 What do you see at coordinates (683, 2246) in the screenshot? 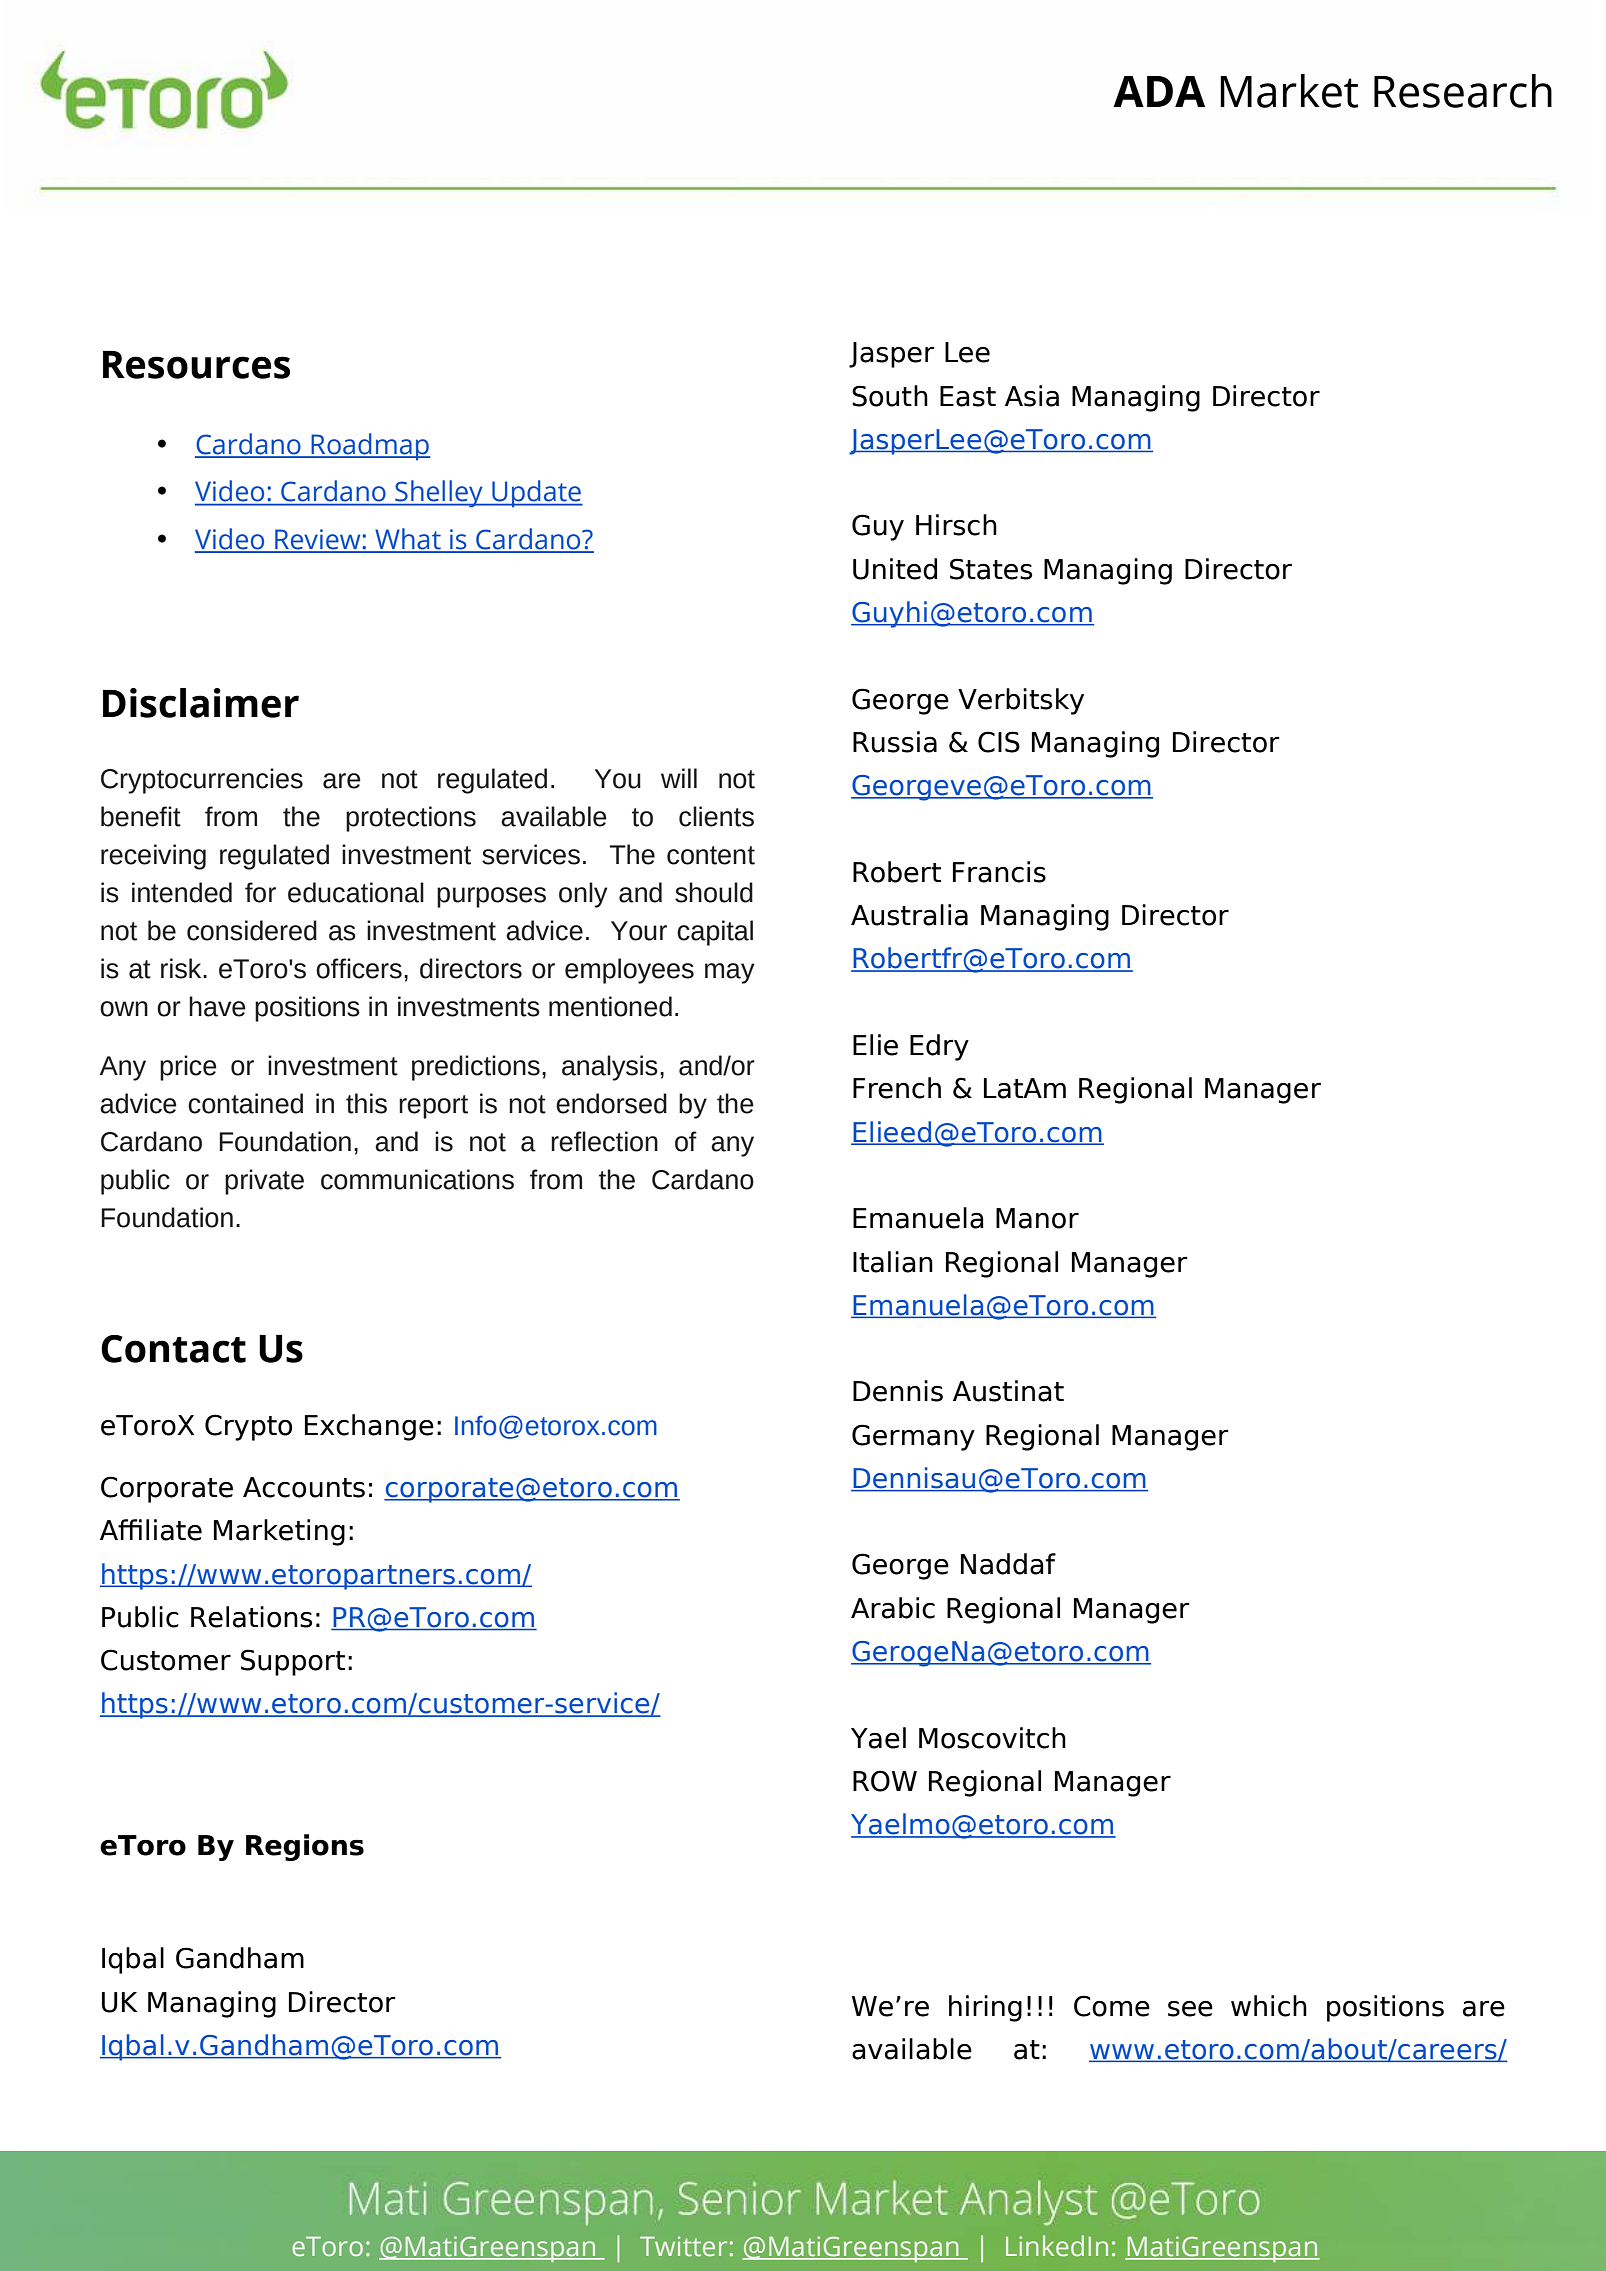
I see `Twitter` at bounding box center [683, 2246].
